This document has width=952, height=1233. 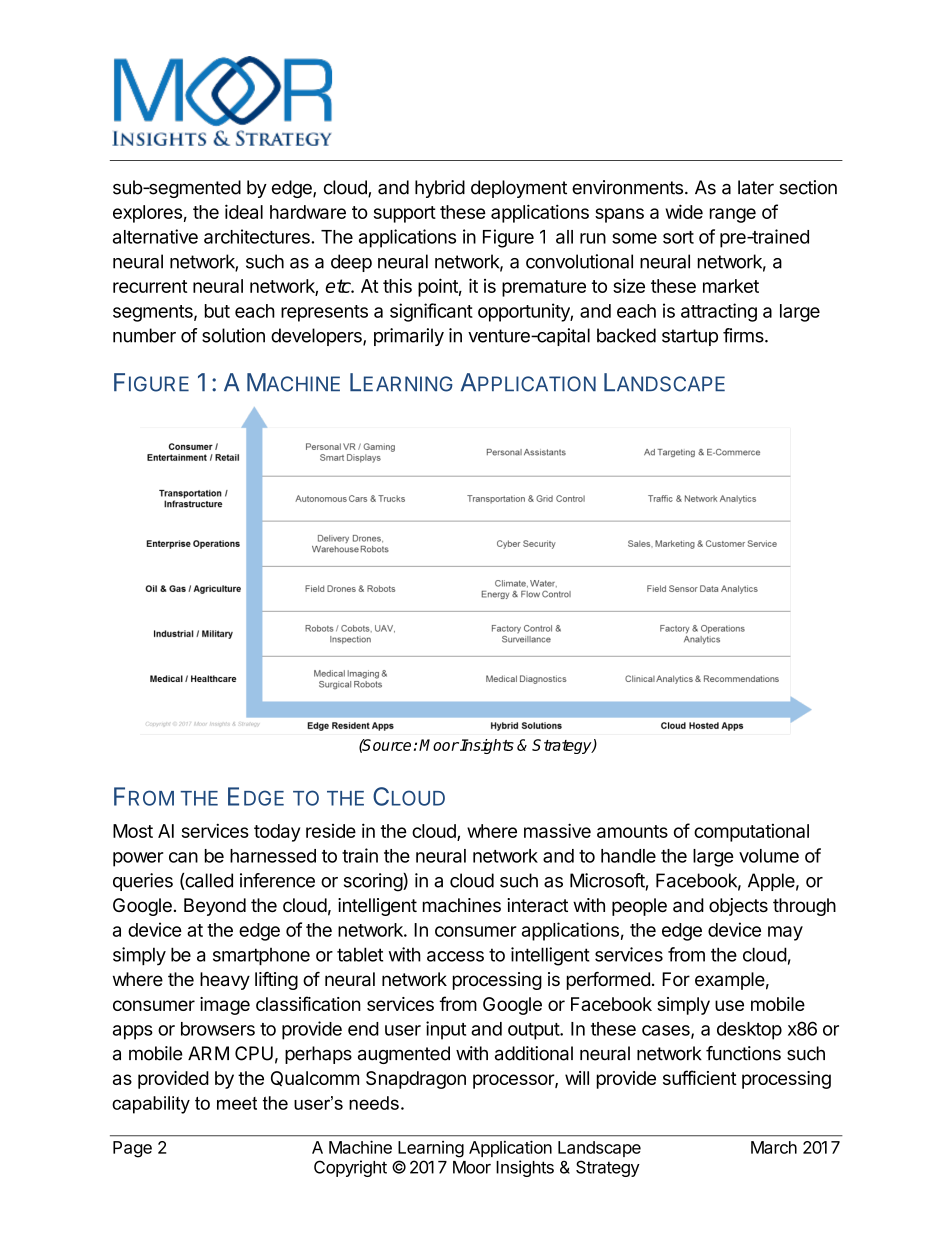 I want to click on firms, so click(x=744, y=335).
